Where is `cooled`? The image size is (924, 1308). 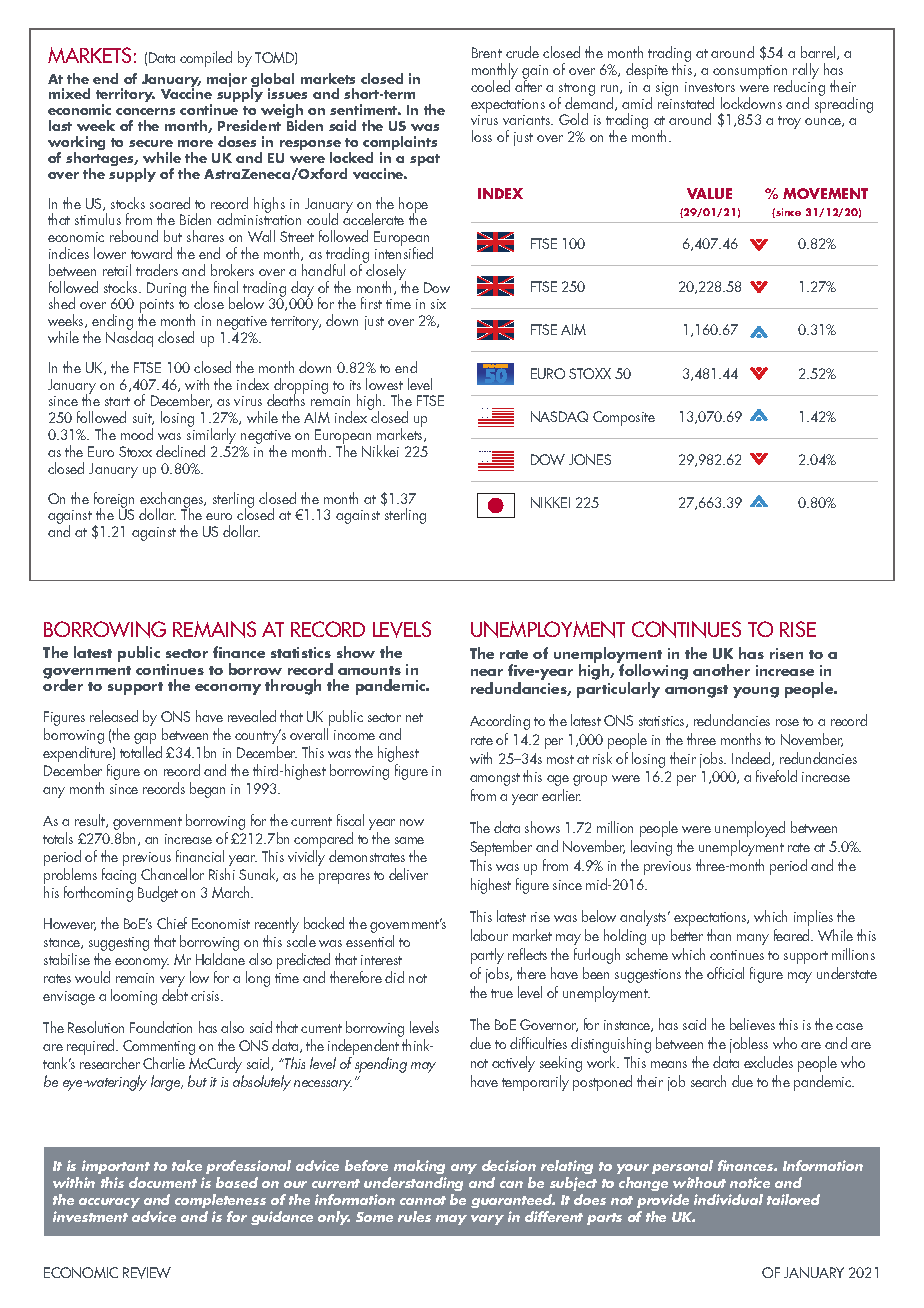 cooled is located at coordinates (492, 85).
